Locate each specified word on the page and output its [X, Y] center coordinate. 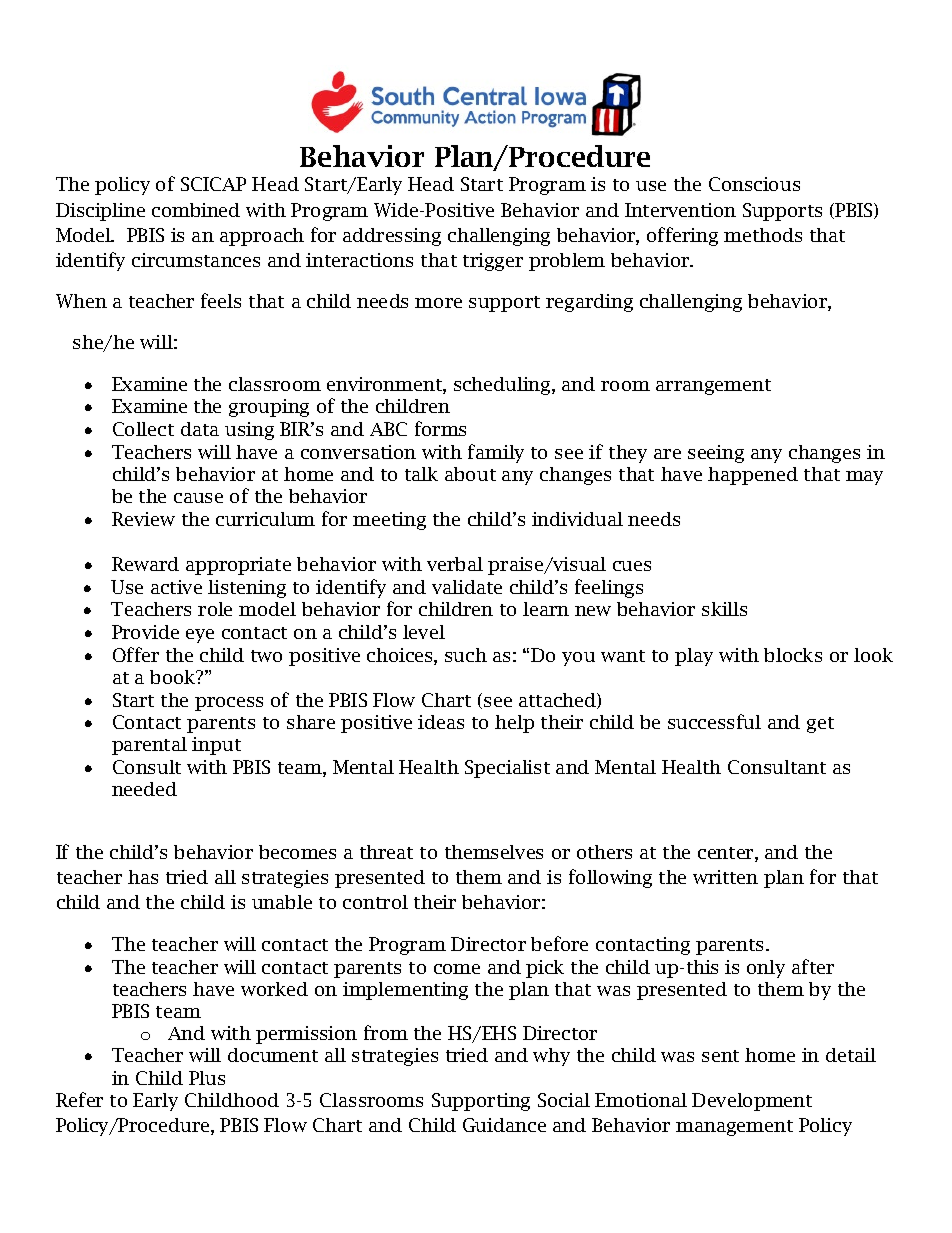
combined [196, 210]
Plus [207, 1078]
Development [752, 1102]
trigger [493, 262]
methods [763, 235]
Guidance [504, 1125]
